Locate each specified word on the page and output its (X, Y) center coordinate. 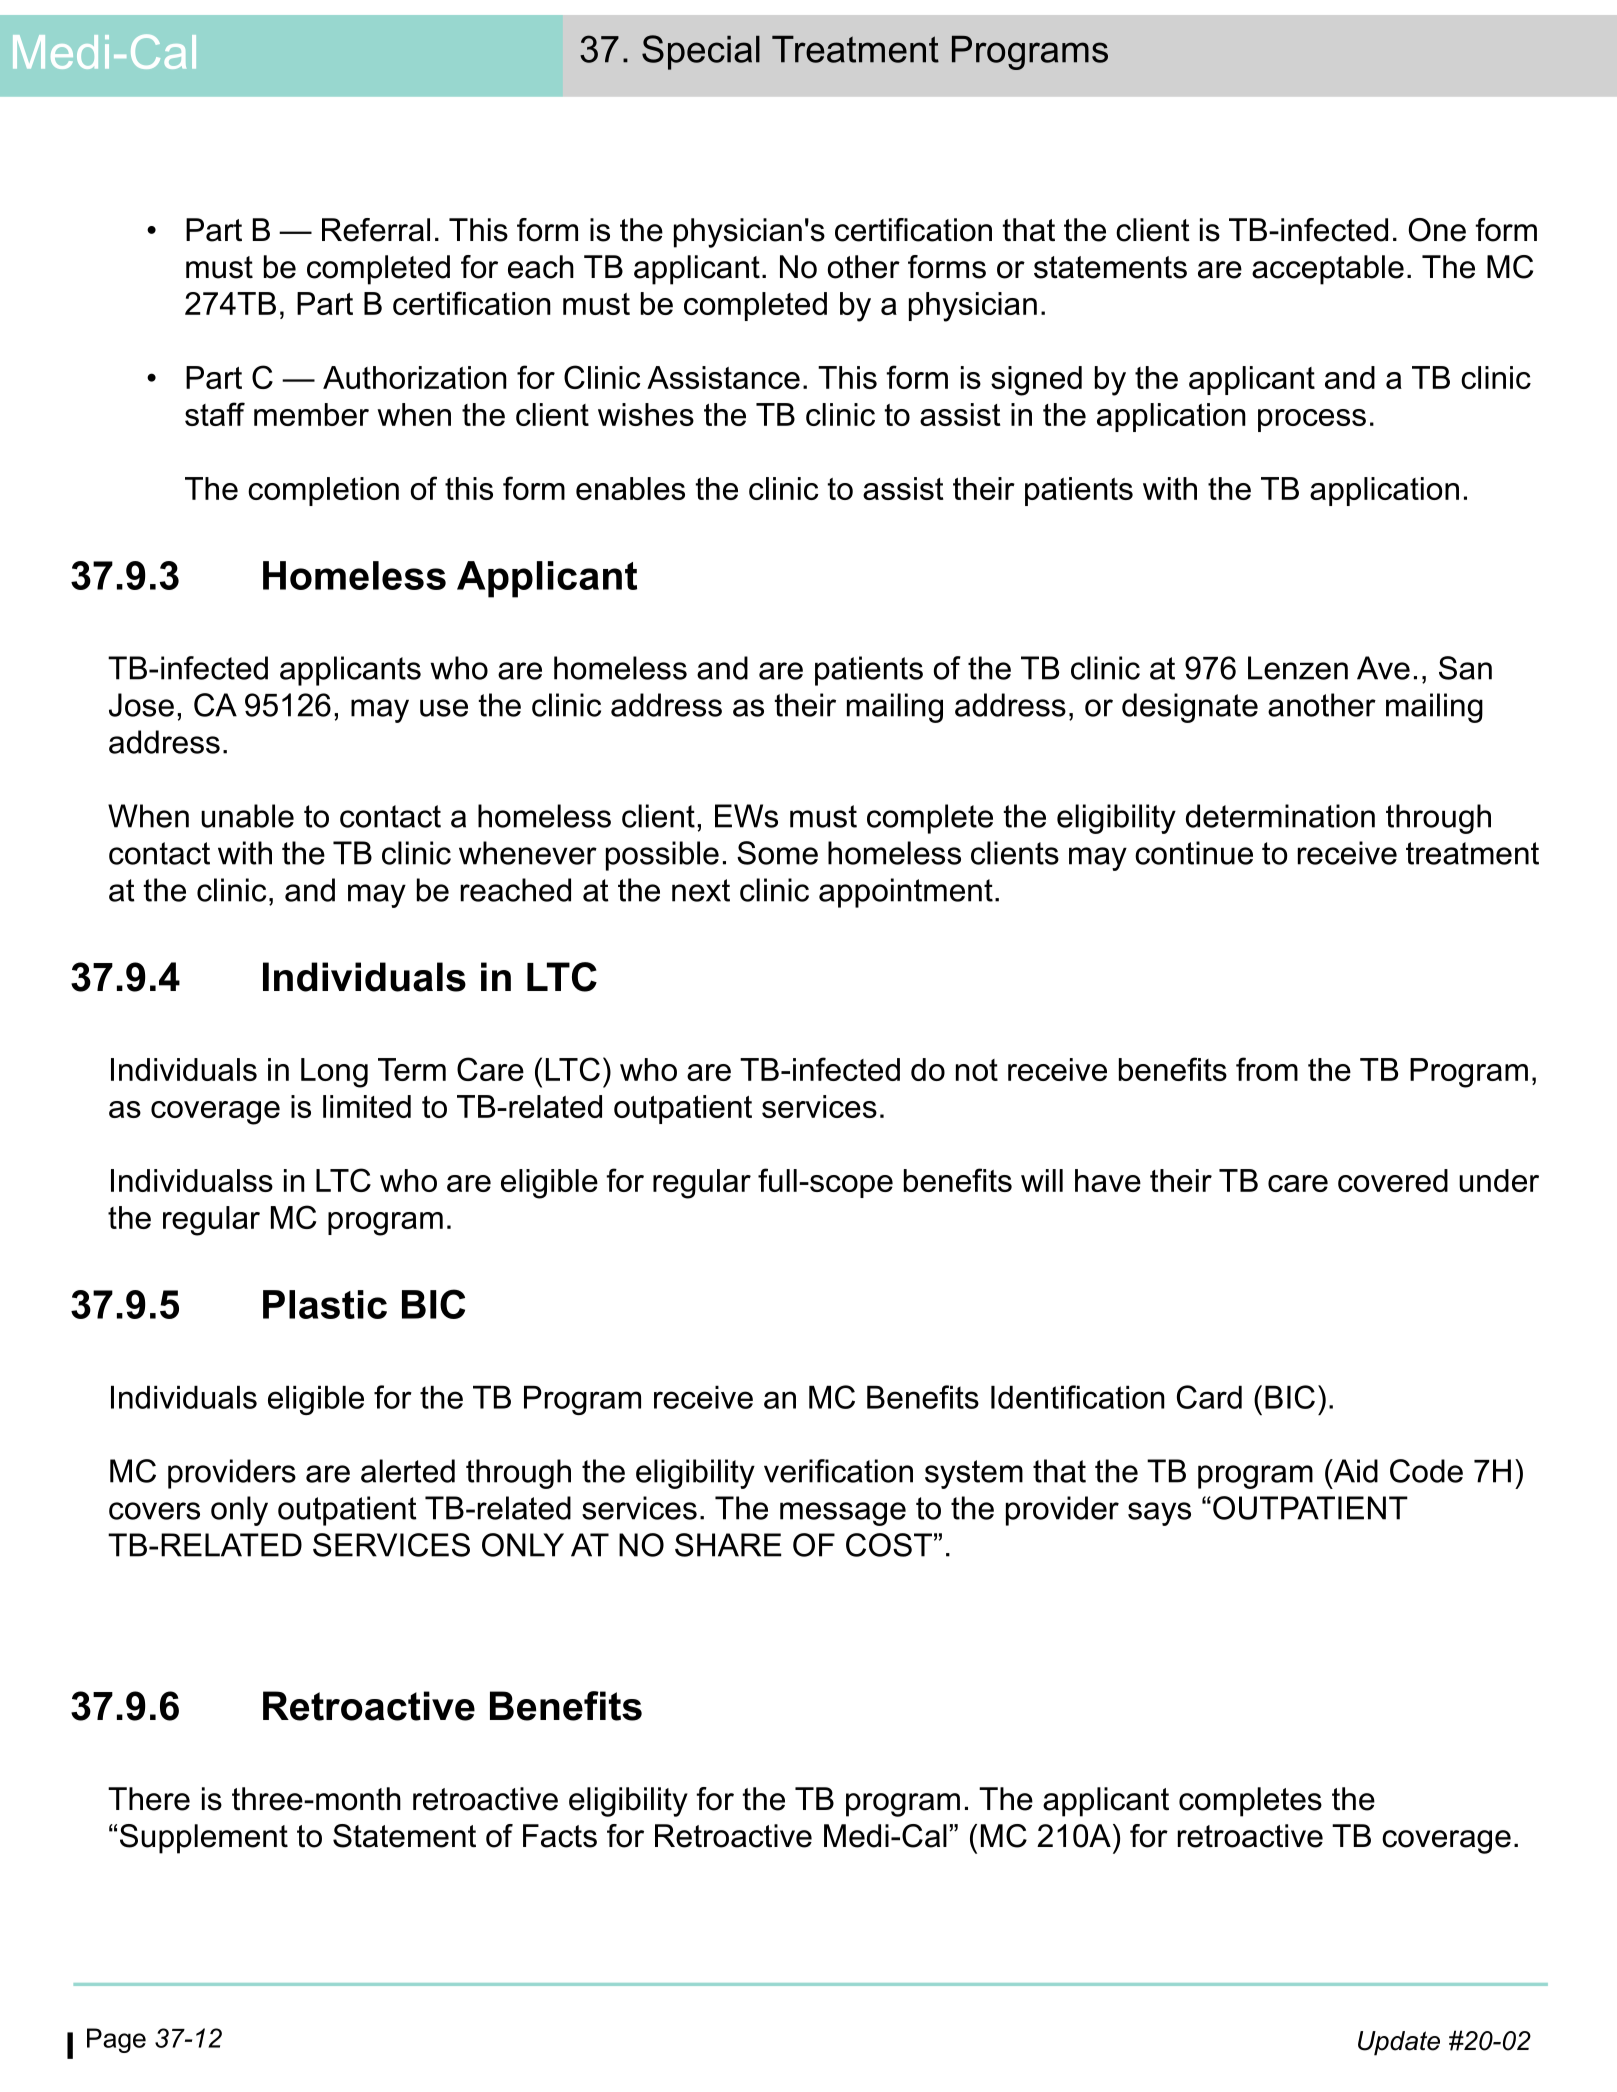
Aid (1354, 1471)
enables (630, 488)
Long (334, 1073)
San (1465, 668)
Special (701, 52)
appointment (906, 893)
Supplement (204, 1839)
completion (323, 491)
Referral (376, 230)
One (1437, 230)
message (843, 1514)
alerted (408, 1471)
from (1267, 1069)
